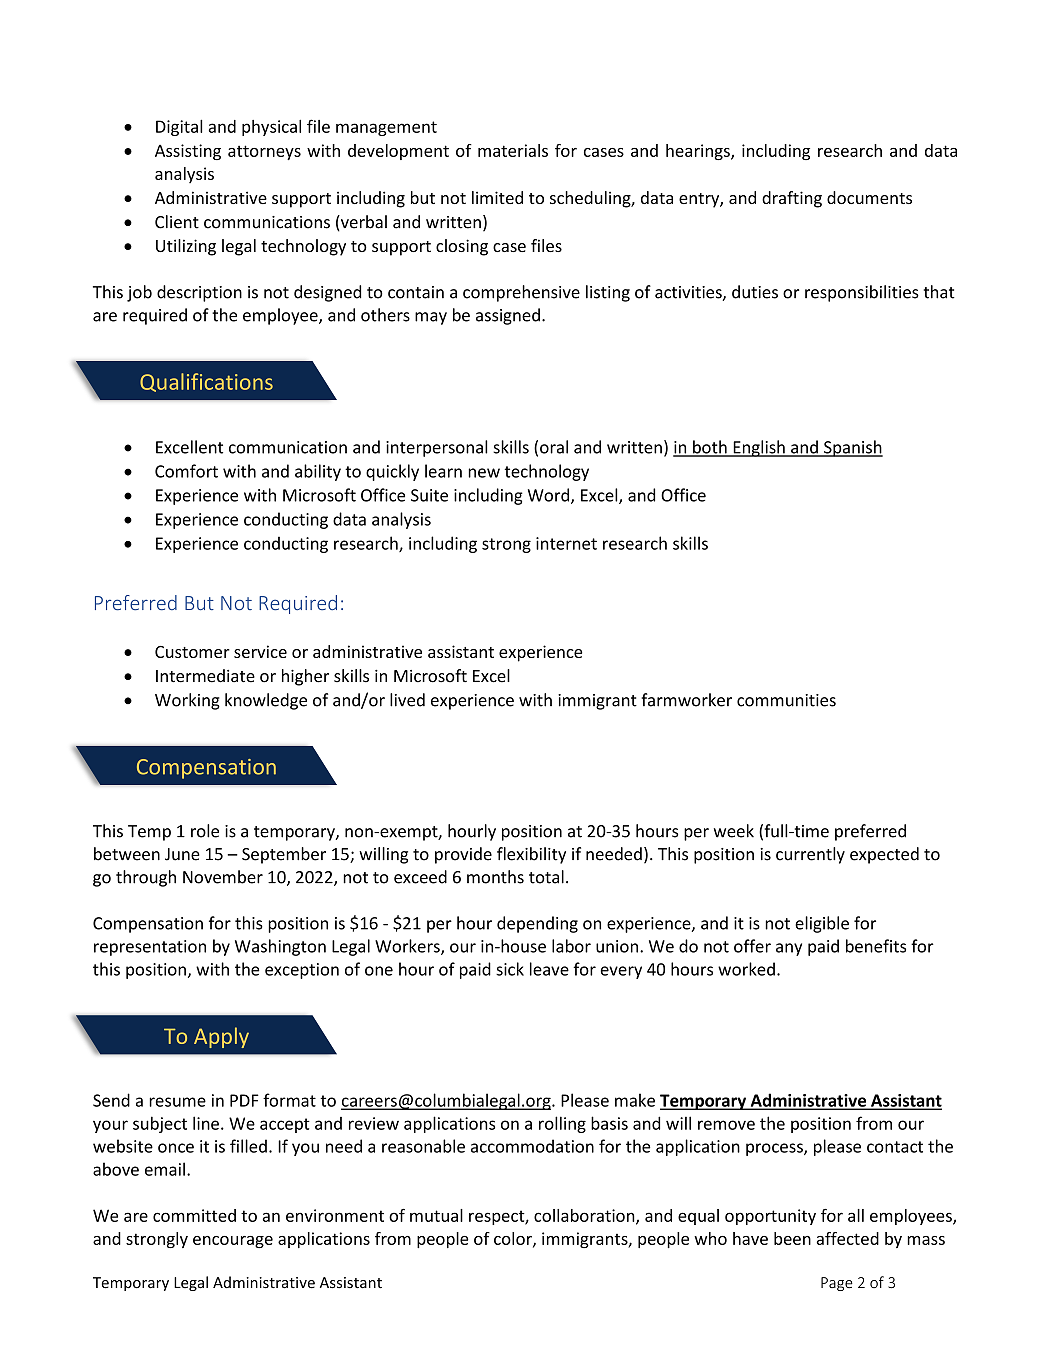 This image has height=1360, width=1051. I want to click on Working, so click(187, 701).
